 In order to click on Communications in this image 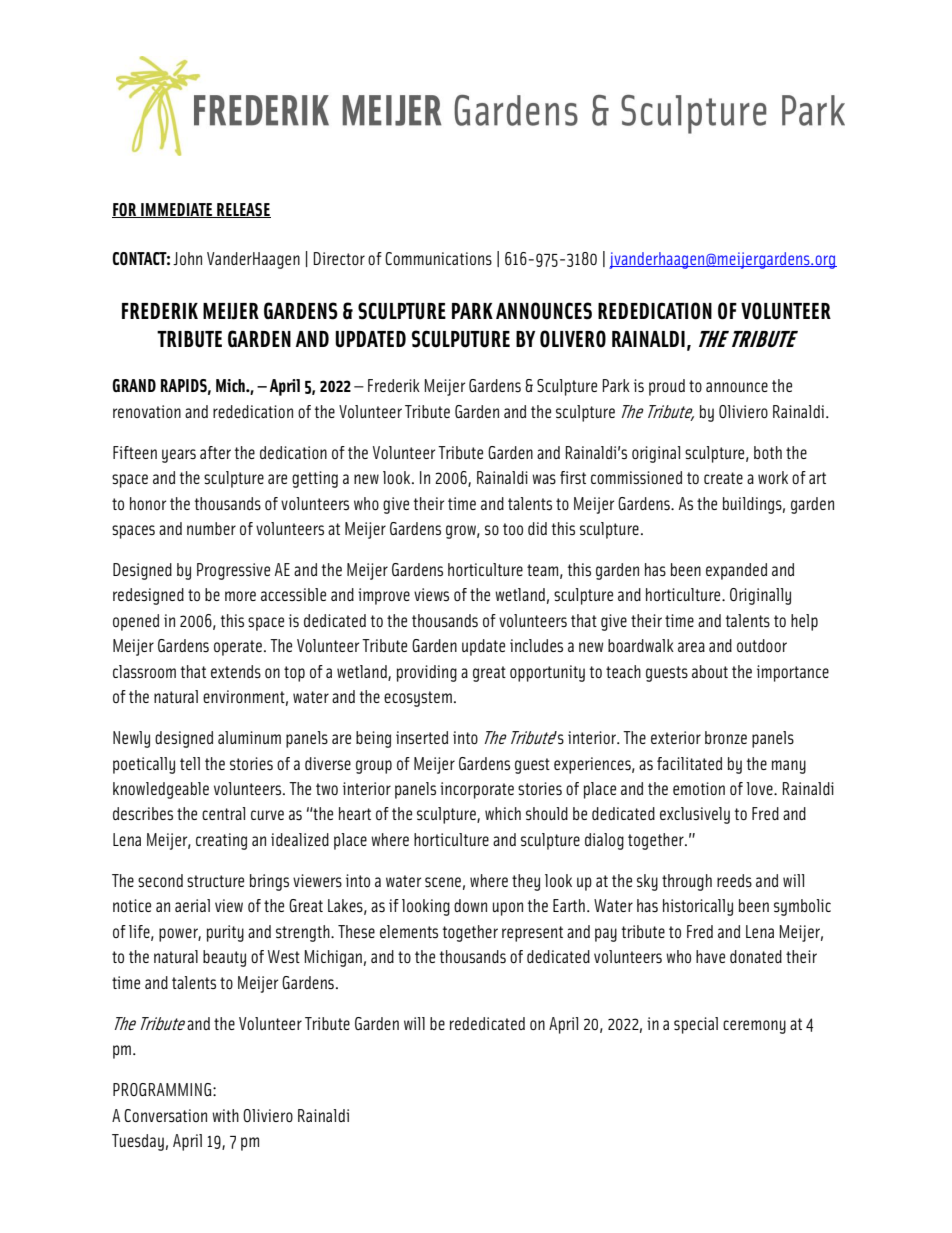, I will do `click(438, 258)`.
